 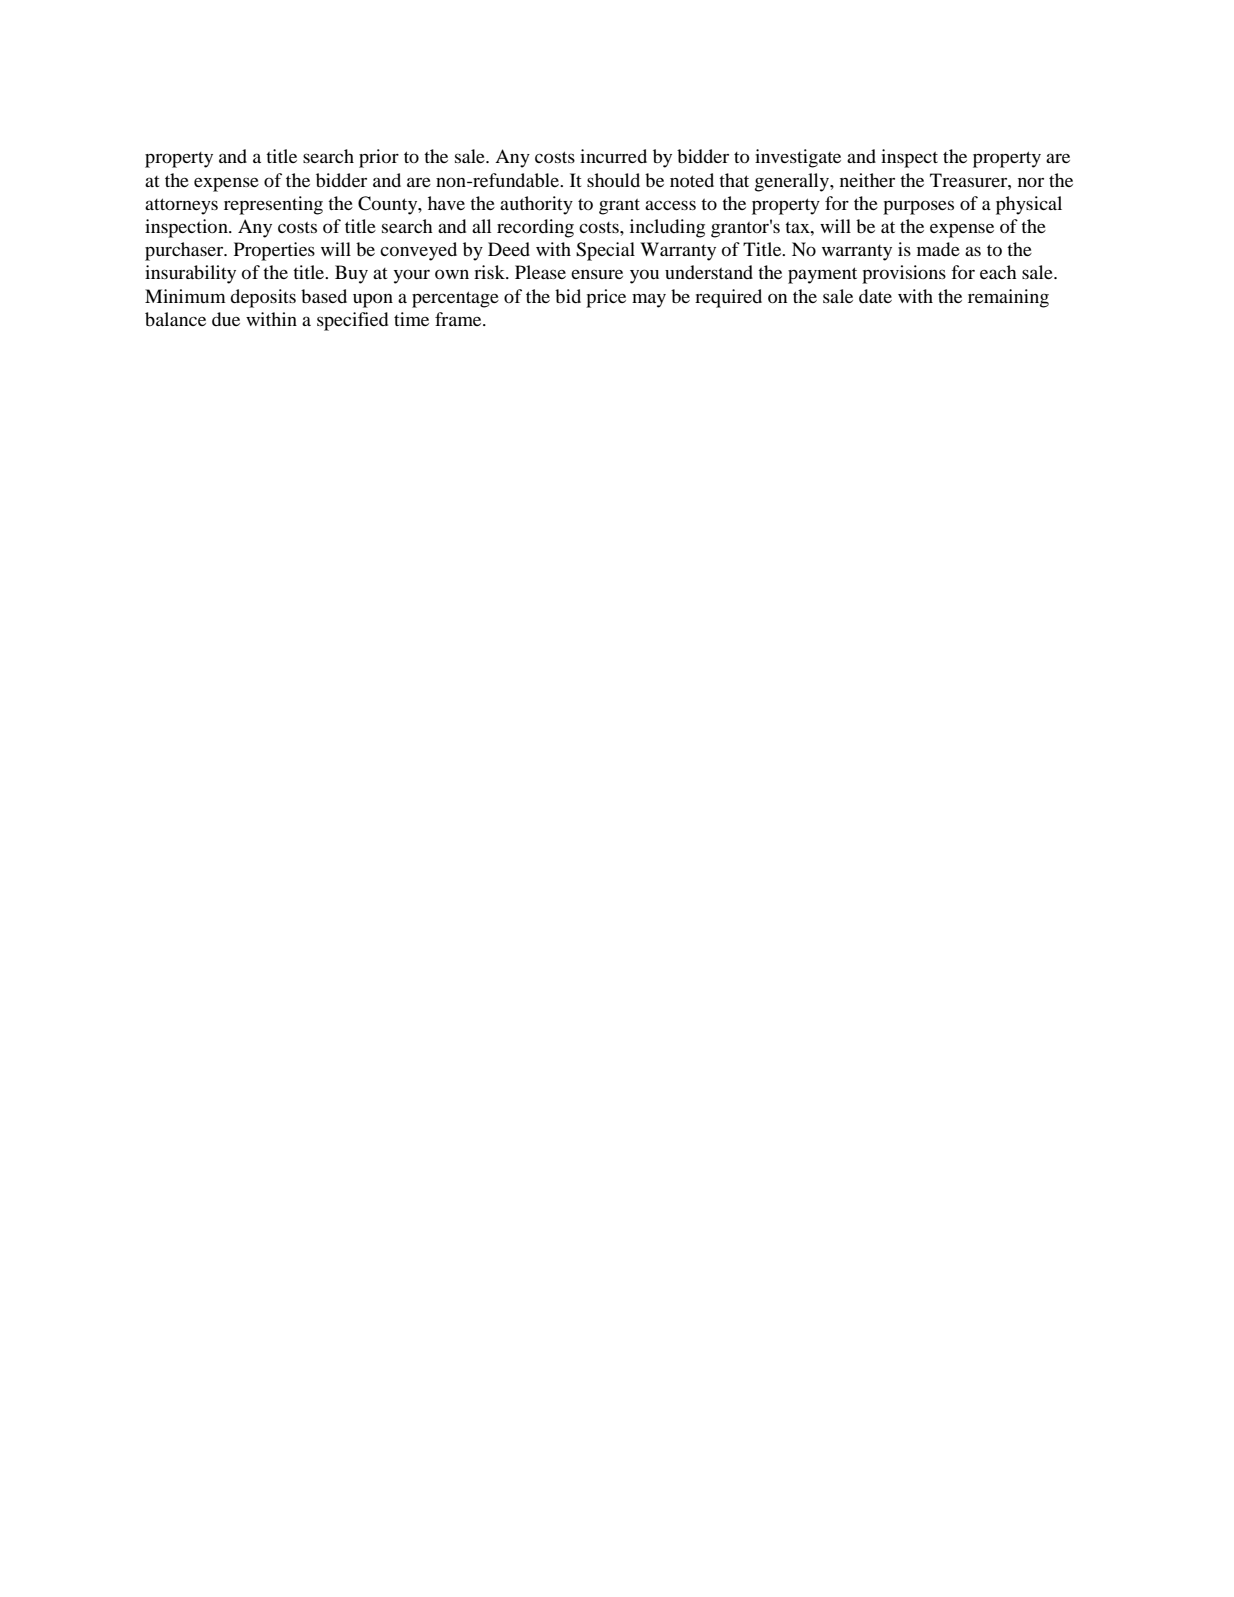 What do you see at coordinates (459, 319) in the screenshot?
I see `frame` at bounding box center [459, 319].
